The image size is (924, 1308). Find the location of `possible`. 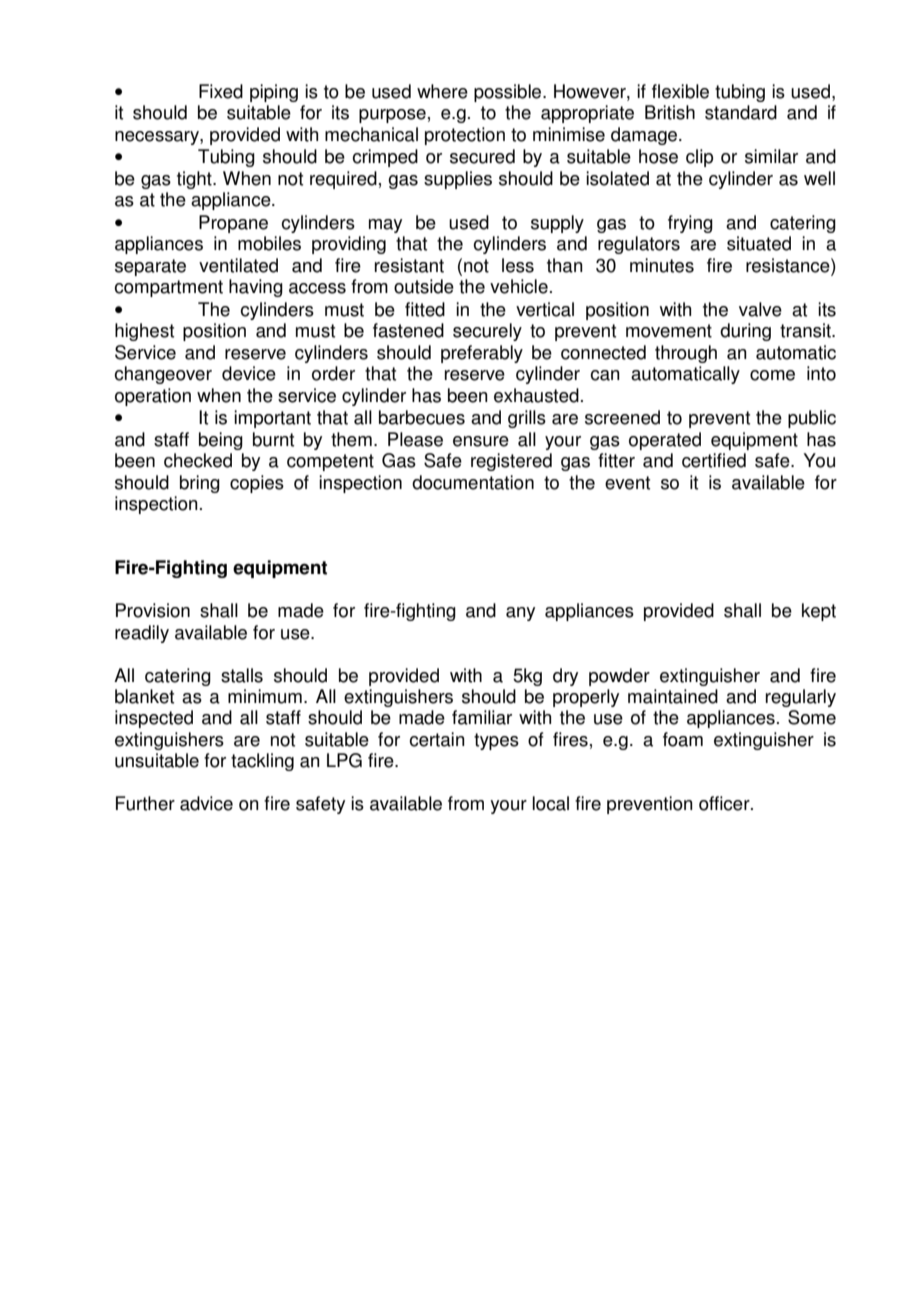

possible is located at coordinates (509, 93).
